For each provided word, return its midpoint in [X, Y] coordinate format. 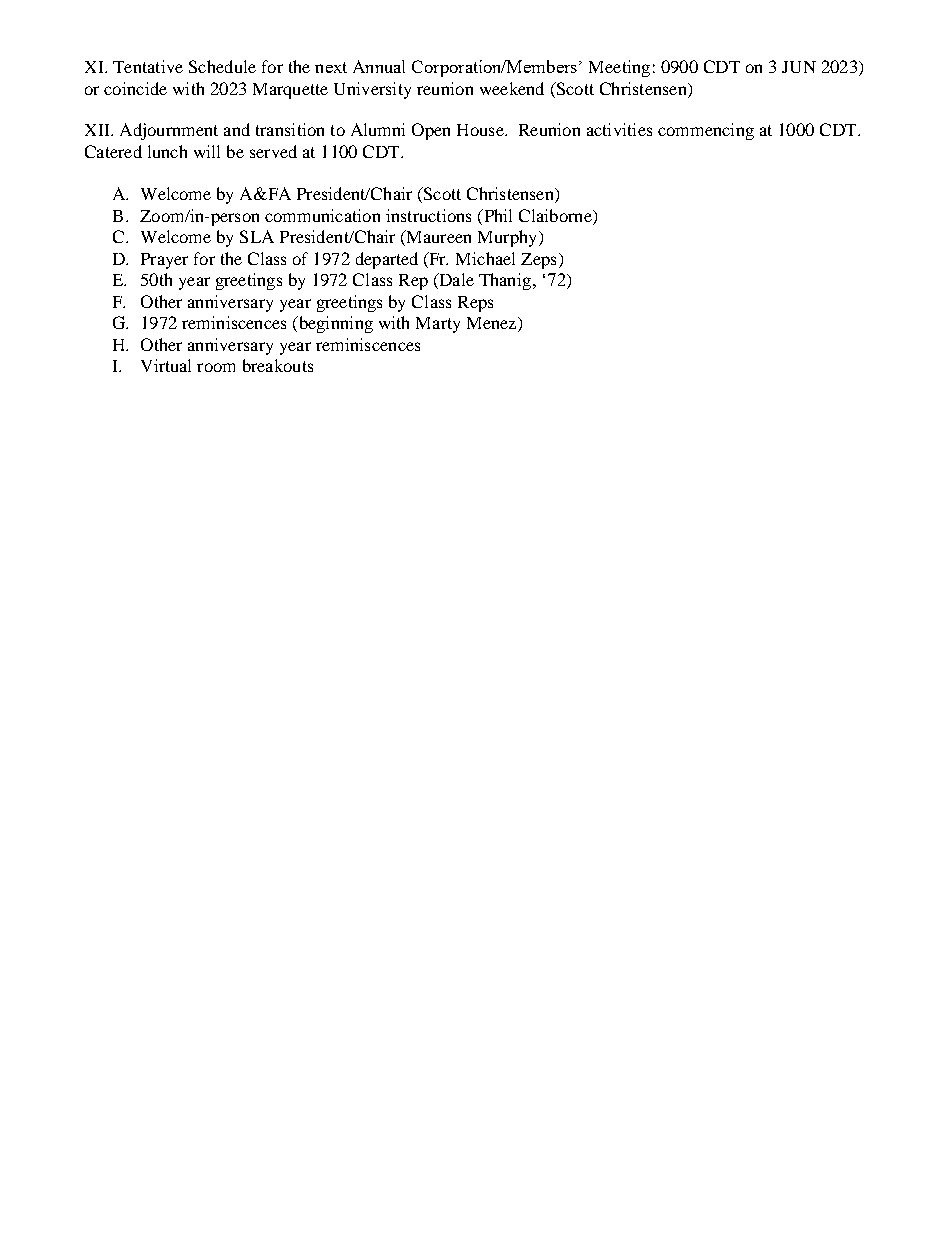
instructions [428, 215]
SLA [257, 236]
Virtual [166, 365]
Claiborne [556, 217]
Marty [438, 325]
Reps [475, 304]
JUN [799, 67]
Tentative [148, 66]
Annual [379, 66]
